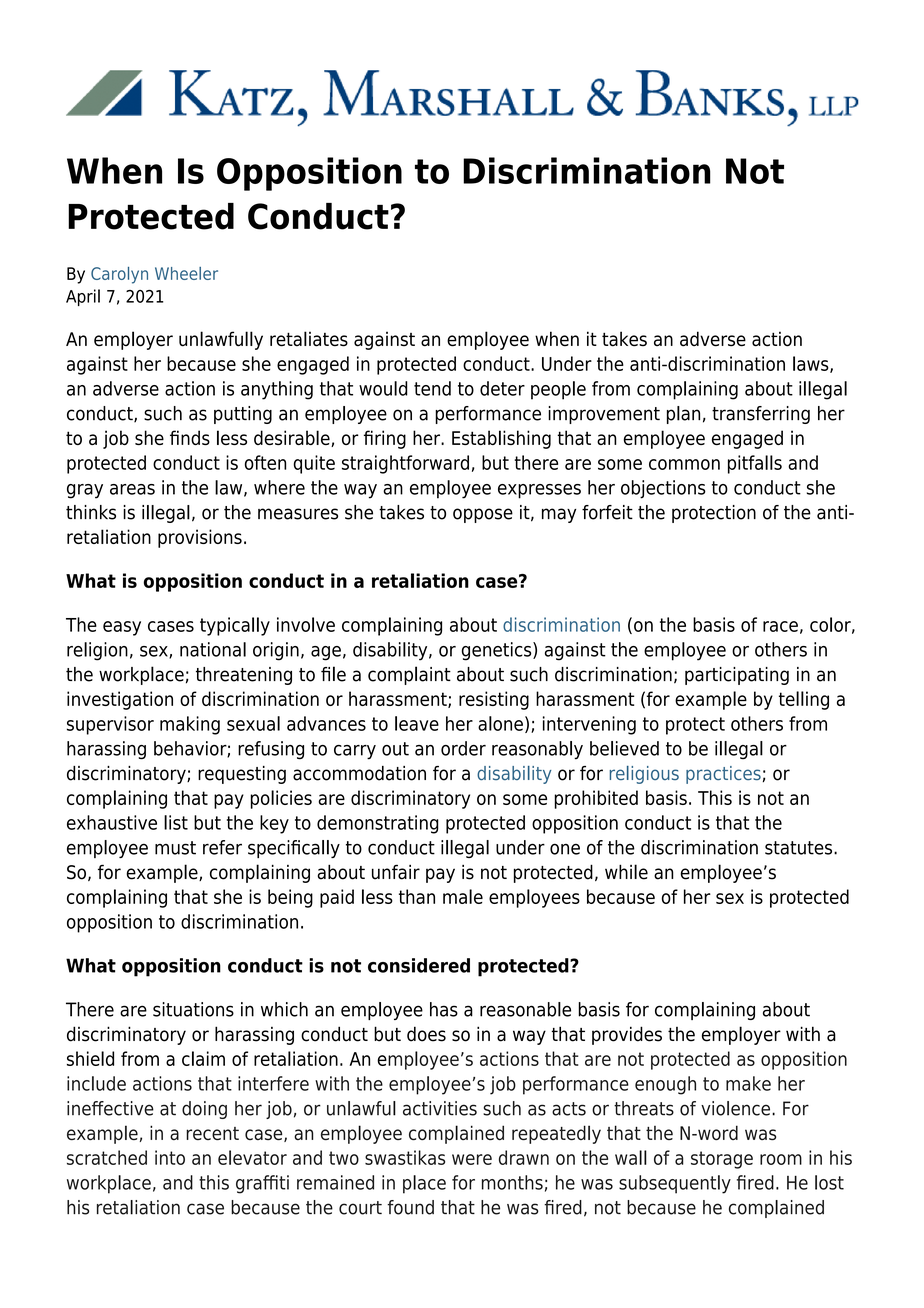 The image size is (924, 1308). Describe the element at coordinates (472, 1159) in the screenshot. I see `were` at that location.
